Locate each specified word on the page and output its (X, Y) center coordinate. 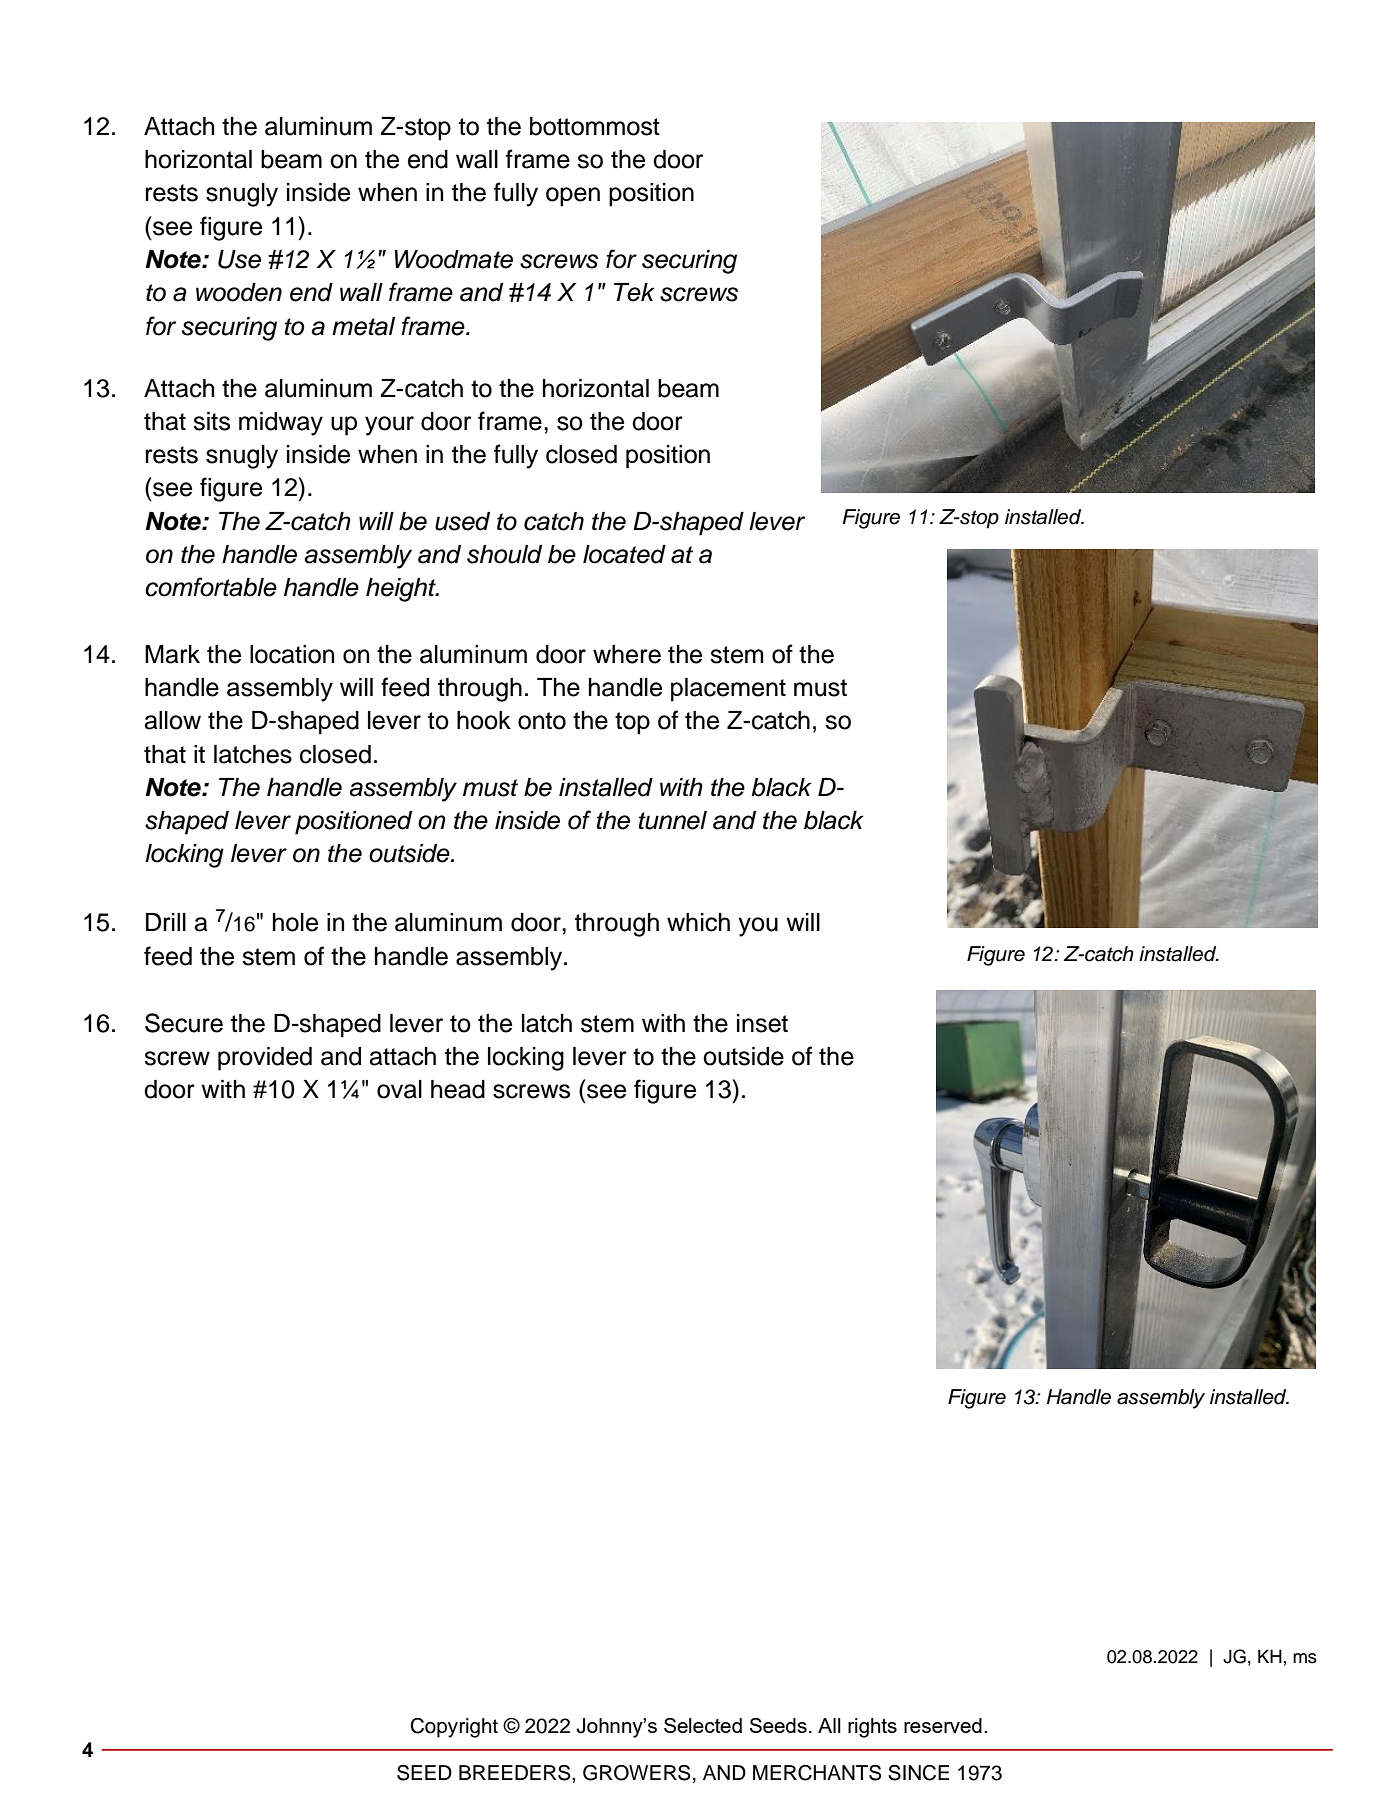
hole (295, 922)
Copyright (454, 1728)
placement (728, 690)
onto (542, 721)
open (573, 197)
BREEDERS (516, 1773)
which (698, 922)
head (458, 1089)
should (504, 554)
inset (762, 1023)
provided (265, 1059)
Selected (703, 1725)
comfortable (211, 587)
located (624, 554)
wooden (239, 292)
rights (872, 1728)
